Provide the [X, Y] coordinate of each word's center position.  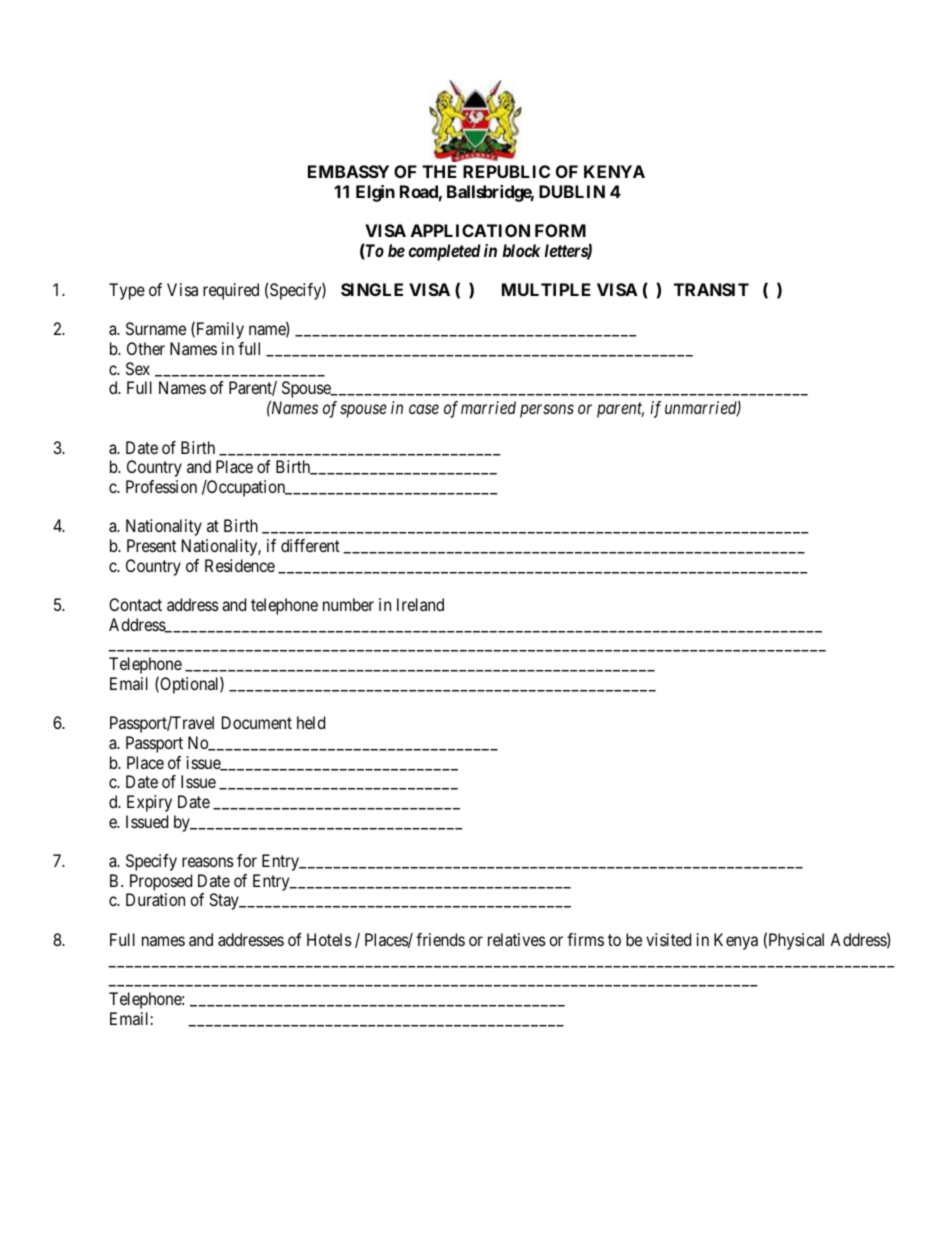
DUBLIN [572, 191]
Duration [155, 899]
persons [547, 411]
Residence [240, 565]
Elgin [375, 193]
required [231, 291]
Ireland [420, 604]
